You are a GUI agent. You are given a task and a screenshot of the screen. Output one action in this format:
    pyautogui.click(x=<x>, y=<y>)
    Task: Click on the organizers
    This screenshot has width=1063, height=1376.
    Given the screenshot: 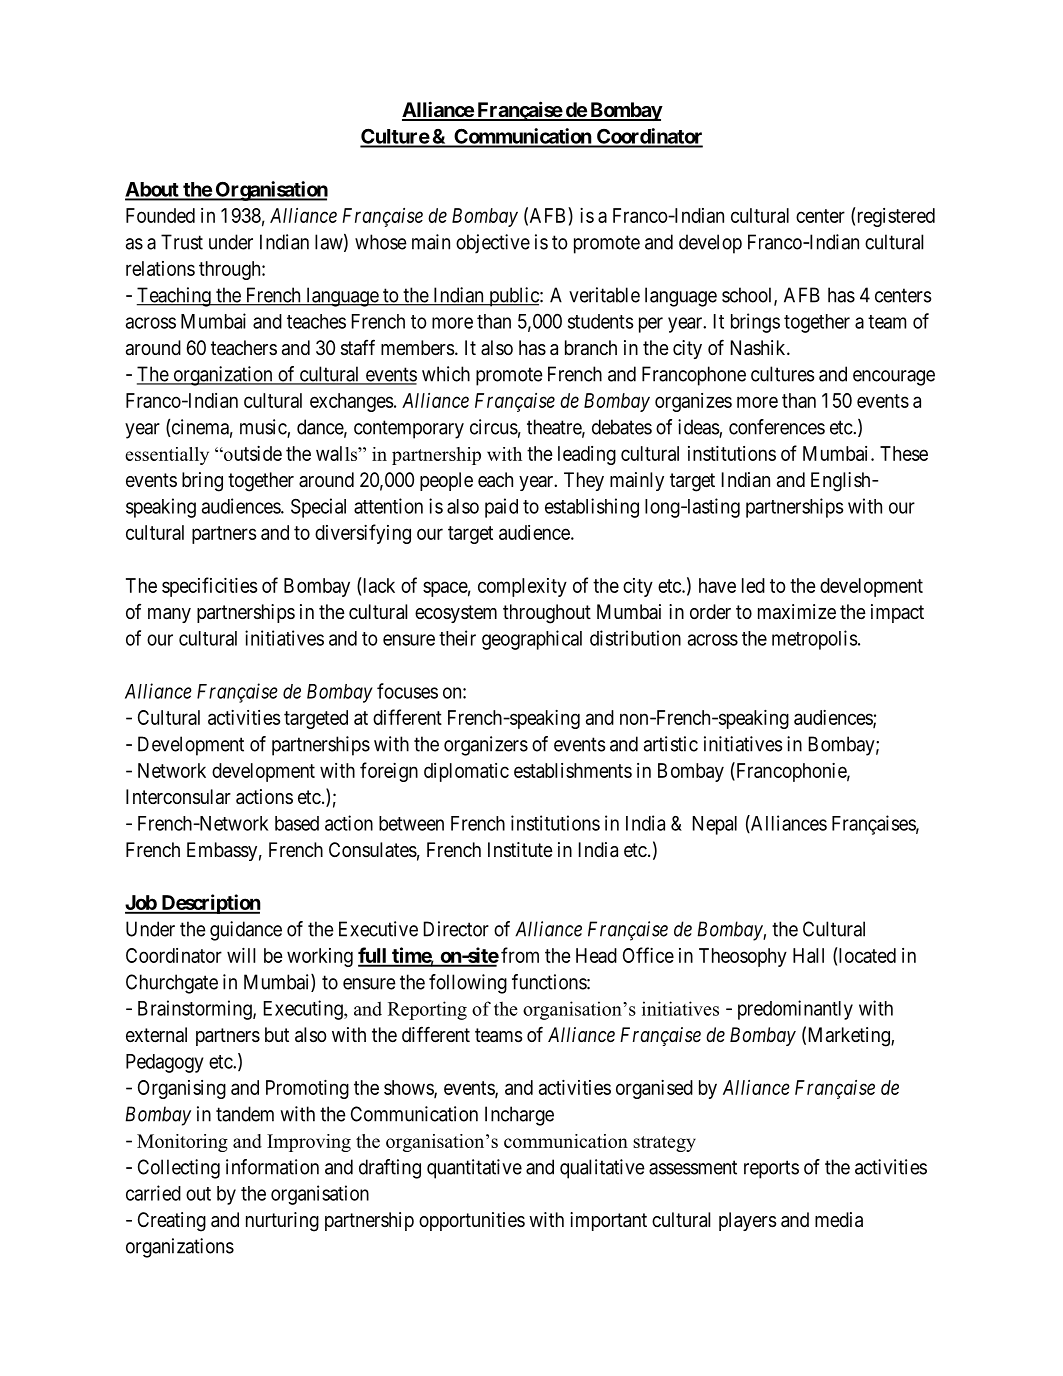 What is the action you would take?
    pyautogui.click(x=486, y=746)
